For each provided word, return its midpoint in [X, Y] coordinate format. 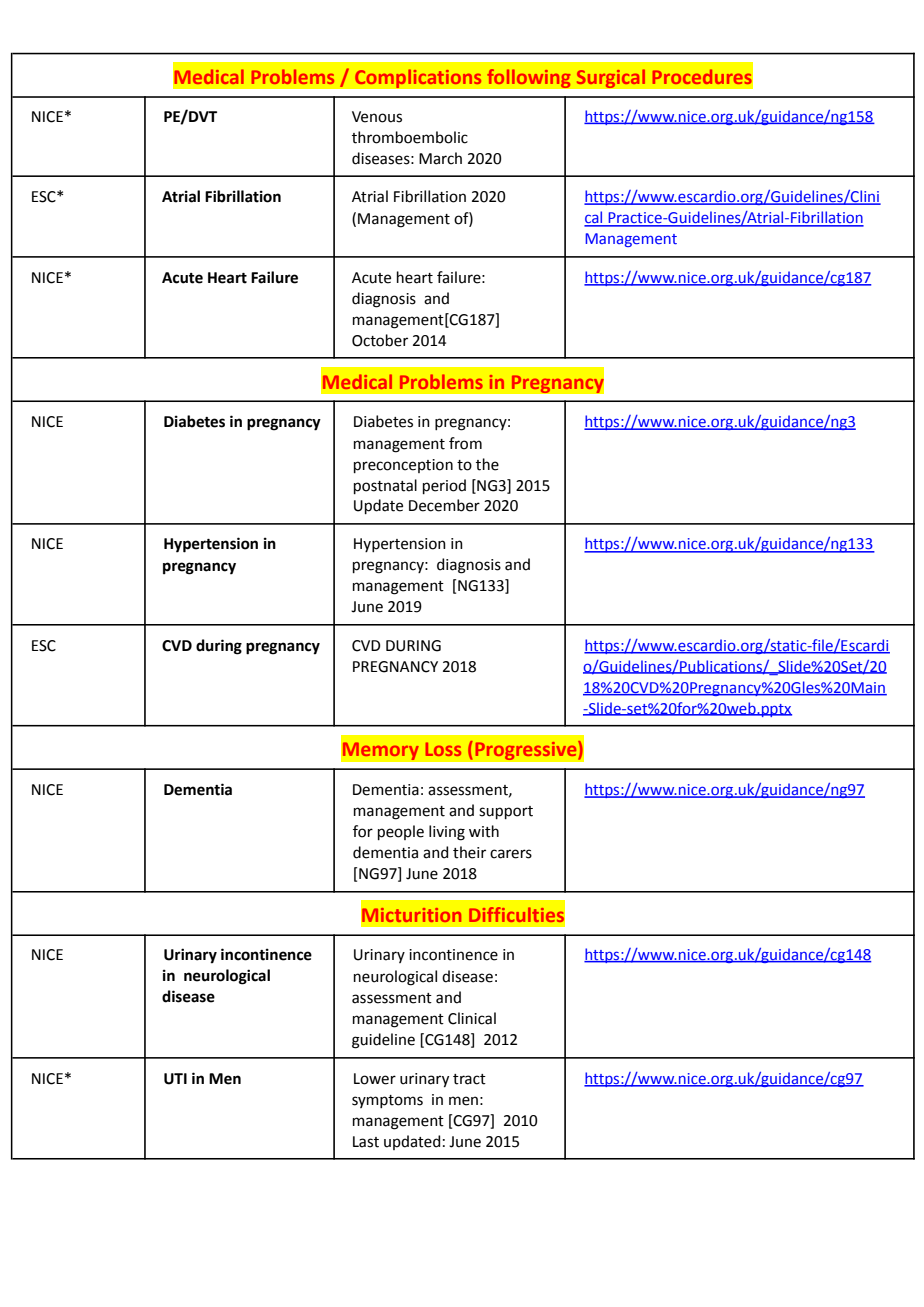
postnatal [385, 486]
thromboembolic [410, 137]
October [380, 340]
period [444, 486]
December [444, 505]
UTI [175, 1079]
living [447, 833]
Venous [377, 117]
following [529, 79]
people [401, 832]
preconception [403, 466]
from [465, 443]
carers [511, 854]
